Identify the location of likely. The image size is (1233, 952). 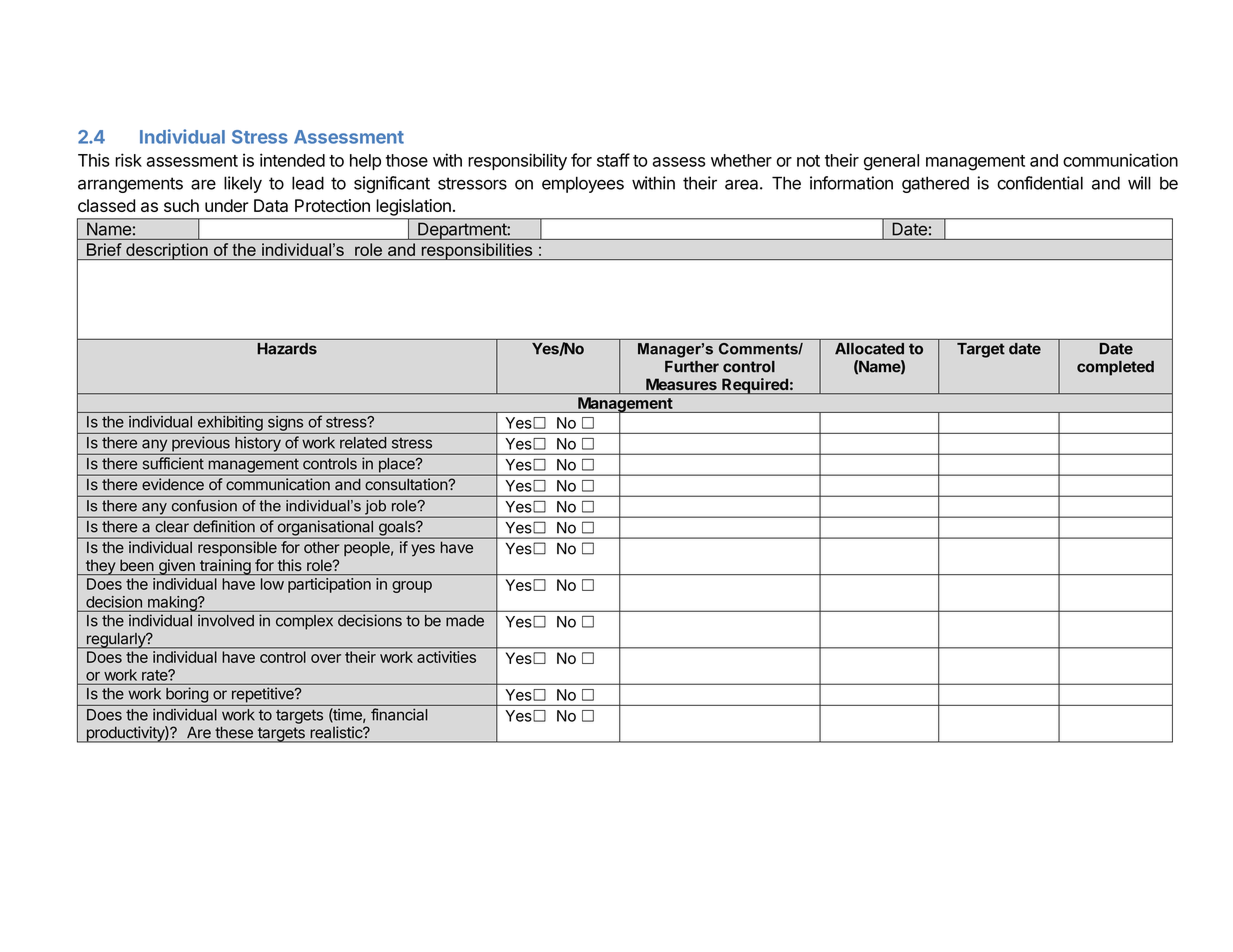
(243, 184).
